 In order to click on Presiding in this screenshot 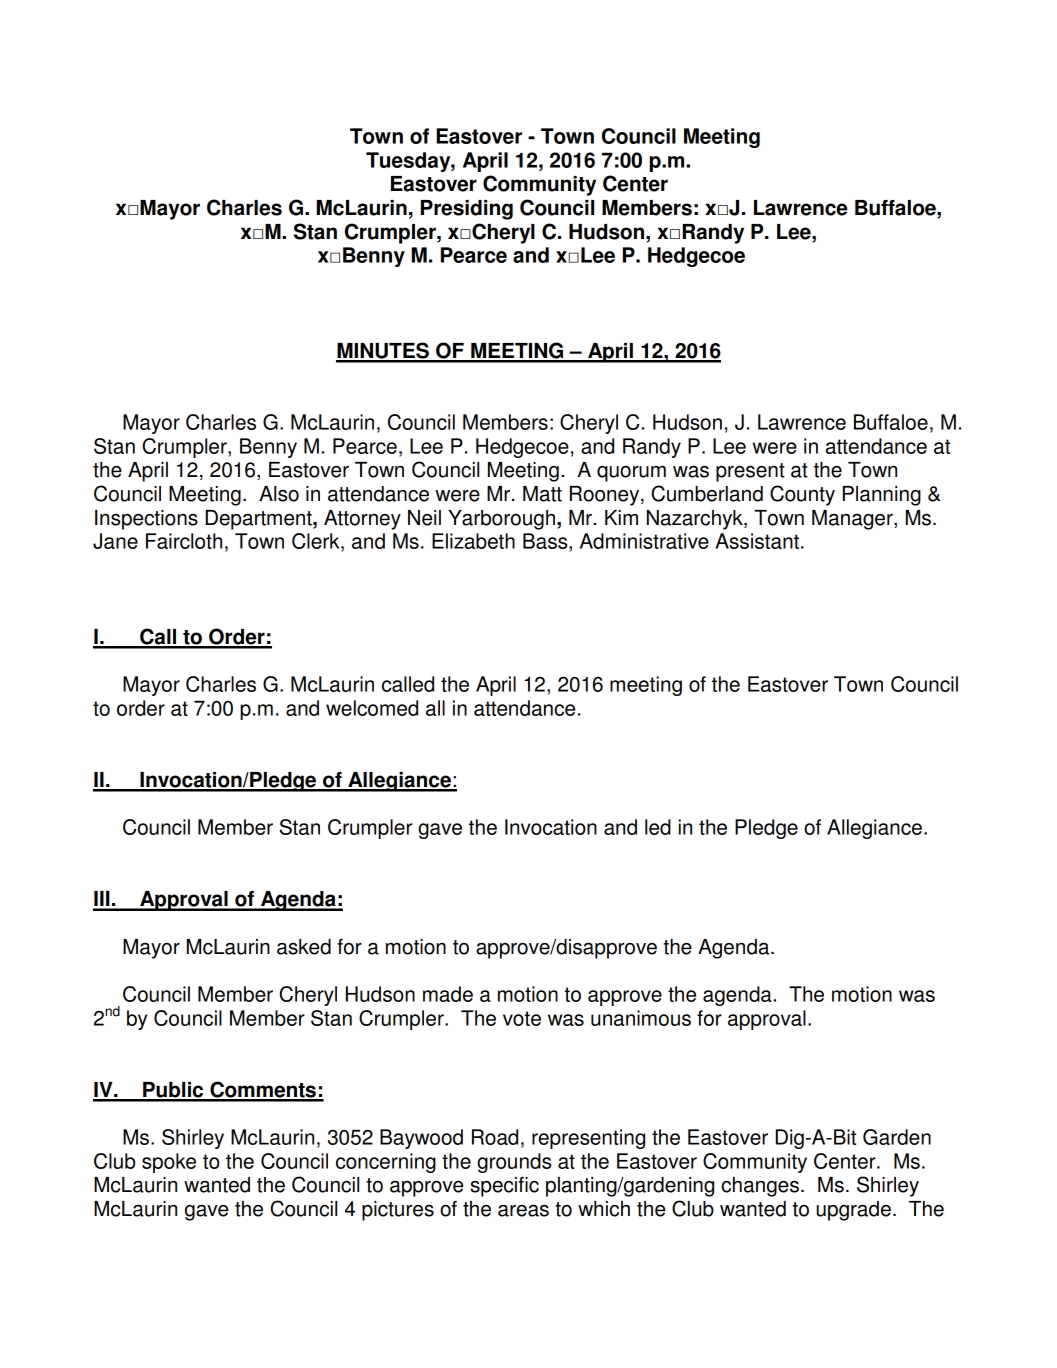, I will do `click(467, 210)`.
